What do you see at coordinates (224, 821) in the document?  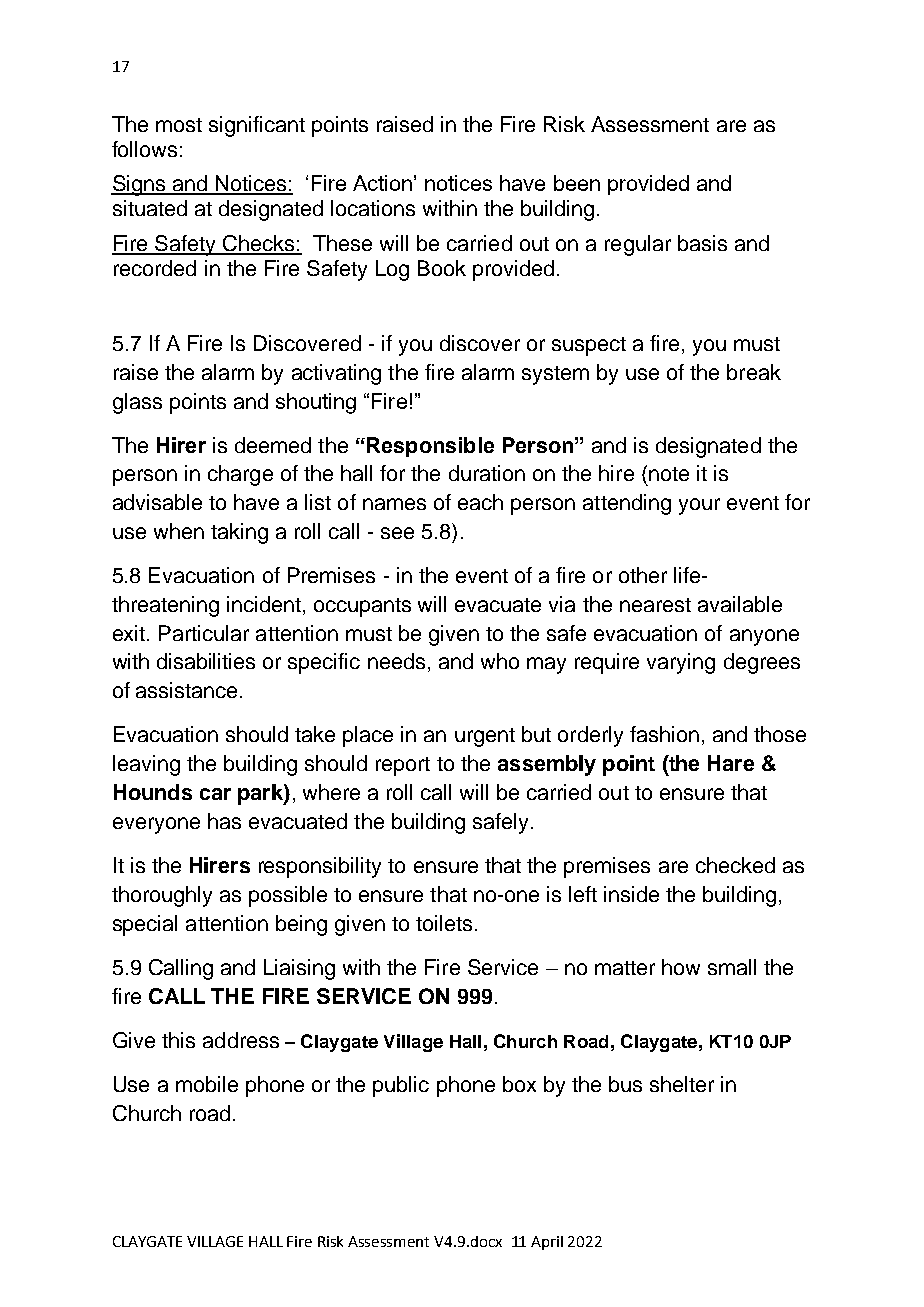 I see `has` at bounding box center [224, 821].
